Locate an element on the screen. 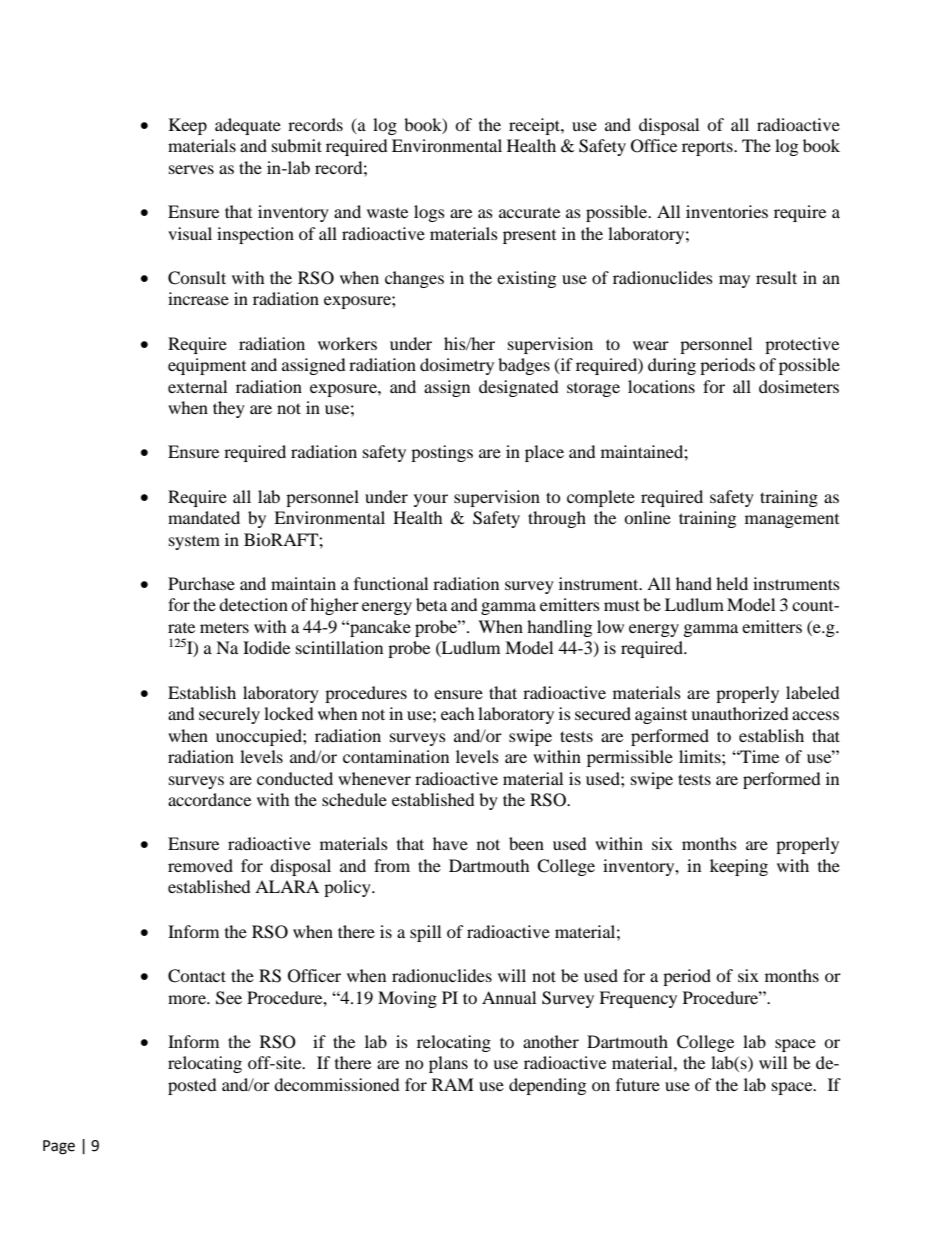 Image resolution: width=952 pixels, height=1233 pixels. serves is located at coordinates (191, 169).
